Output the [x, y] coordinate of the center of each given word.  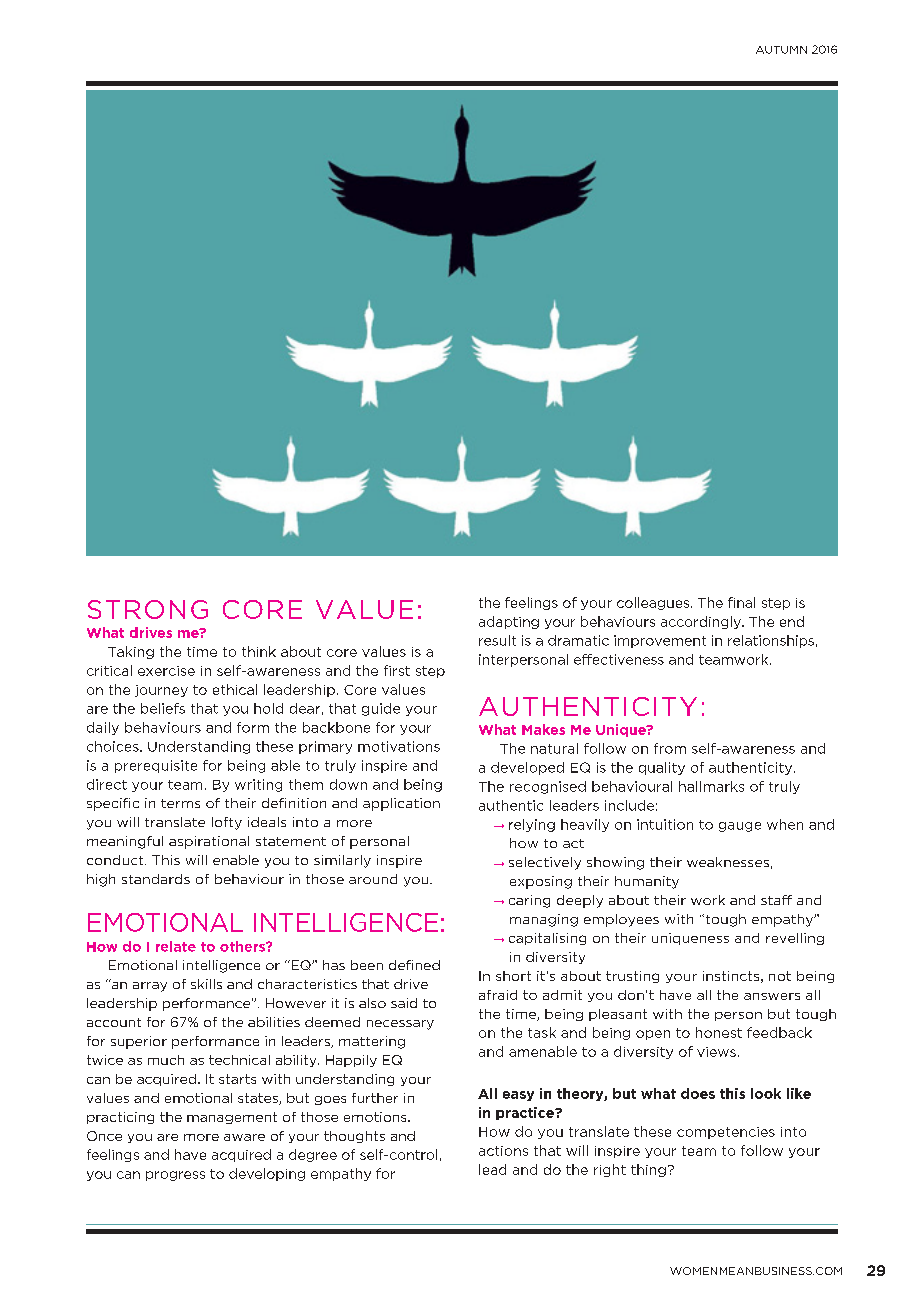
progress [175, 1176]
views [716, 1052]
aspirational [209, 842]
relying [532, 825]
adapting [509, 622]
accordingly [702, 622]
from [670, 748]
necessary [400, 1025]
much [166, 1060]
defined [414, 965]
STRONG [148, 609]
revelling [795, 939]
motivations [399, 746]
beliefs [163, 708]
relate [176, 946]
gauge [740, 827]
